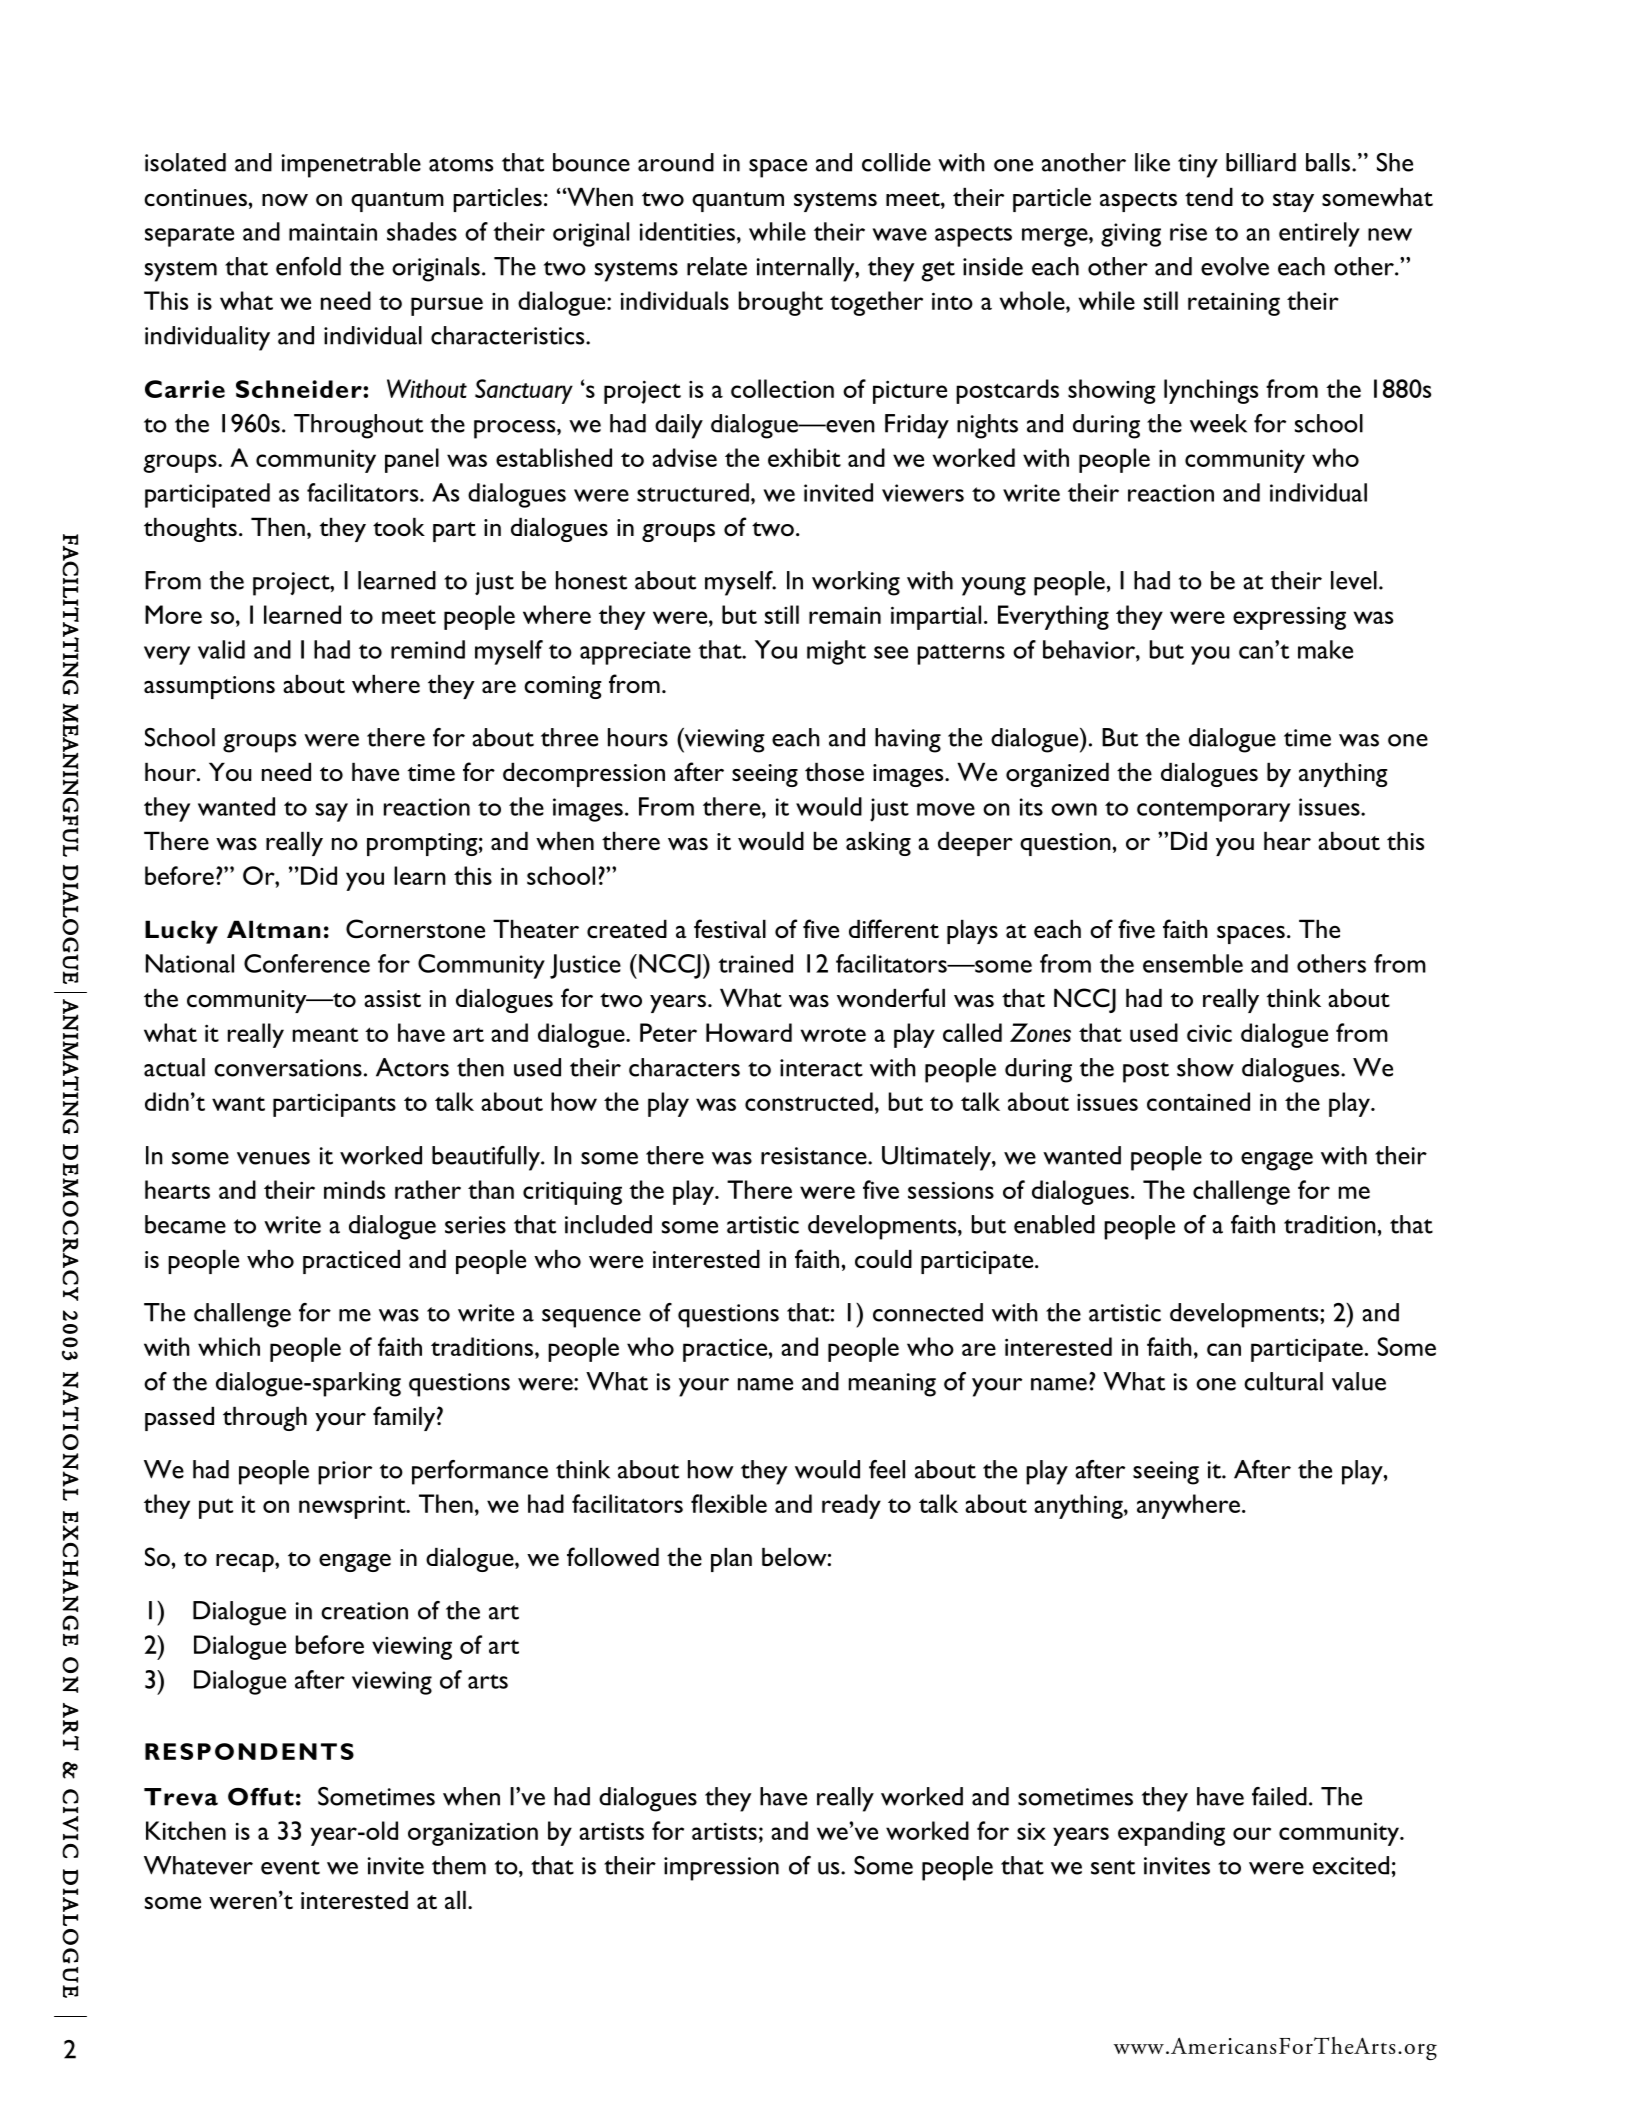  Describe the element at coordinates (687, 231) in the screenshot. I see `identities` at that location.
